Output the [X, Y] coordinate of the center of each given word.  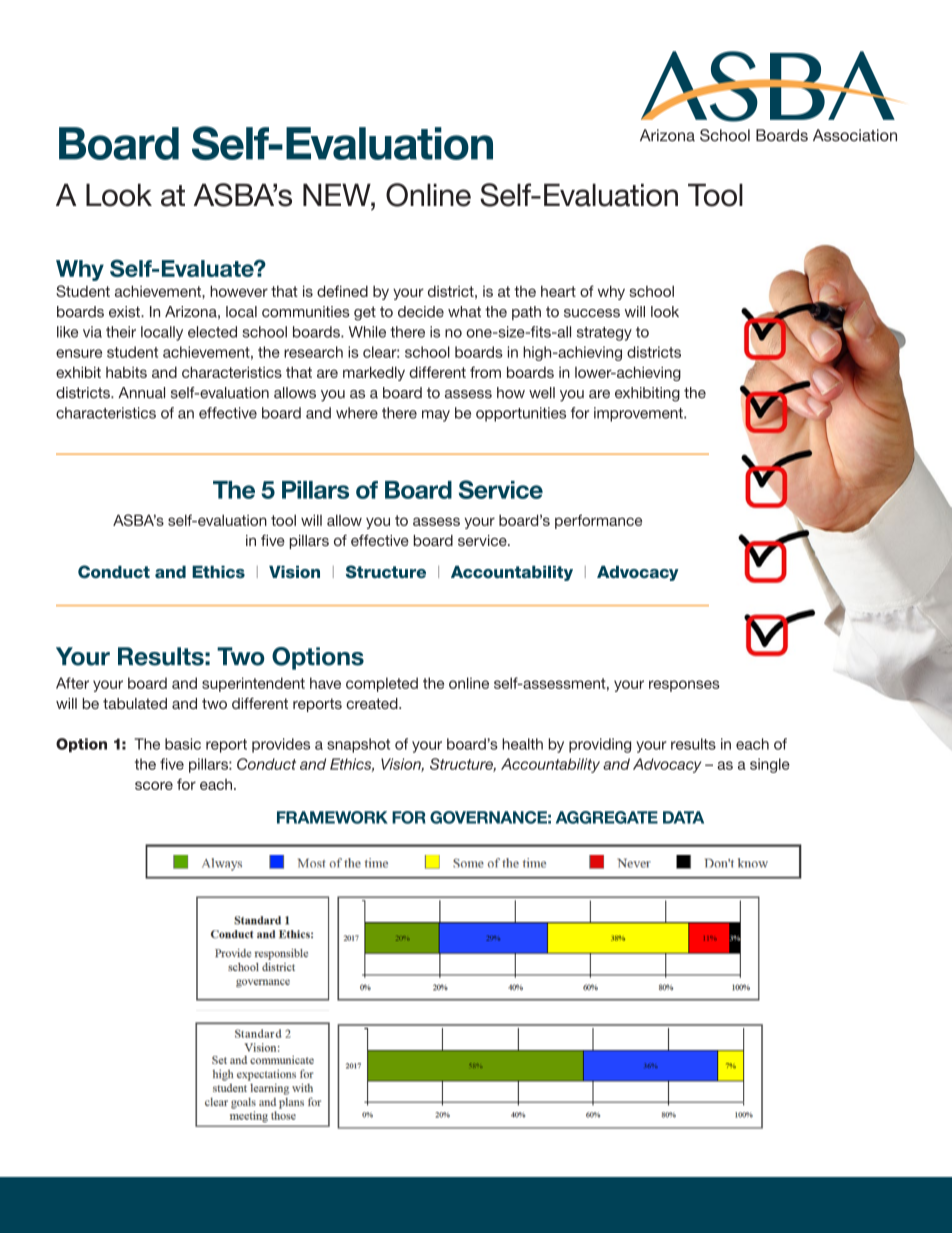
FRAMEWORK [332, 817]
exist [125, 312]
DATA [683, 817]
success [592, 313]
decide [421, 312]
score [154, 785]
